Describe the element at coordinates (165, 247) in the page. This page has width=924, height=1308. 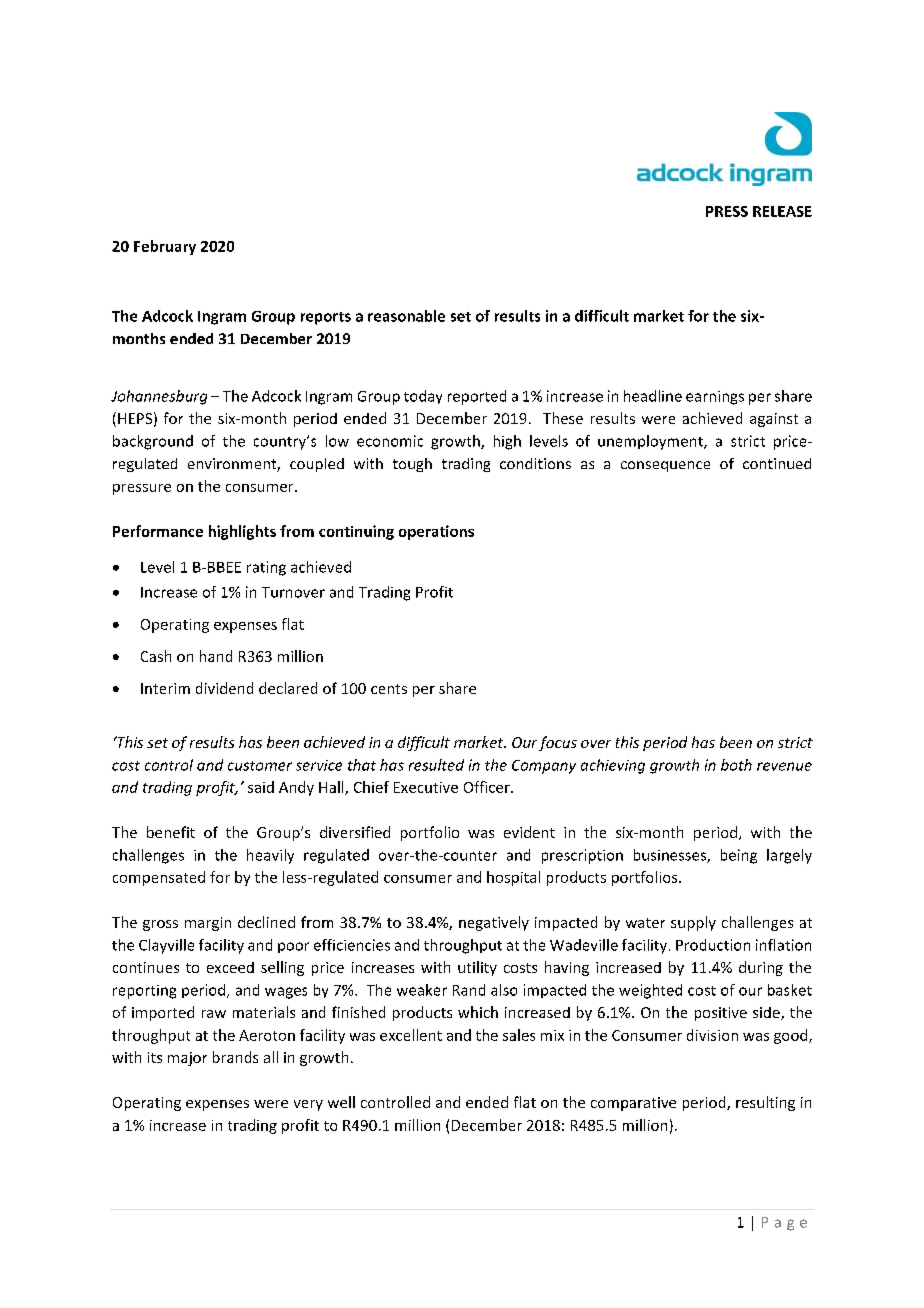
I see `February` at that location.
